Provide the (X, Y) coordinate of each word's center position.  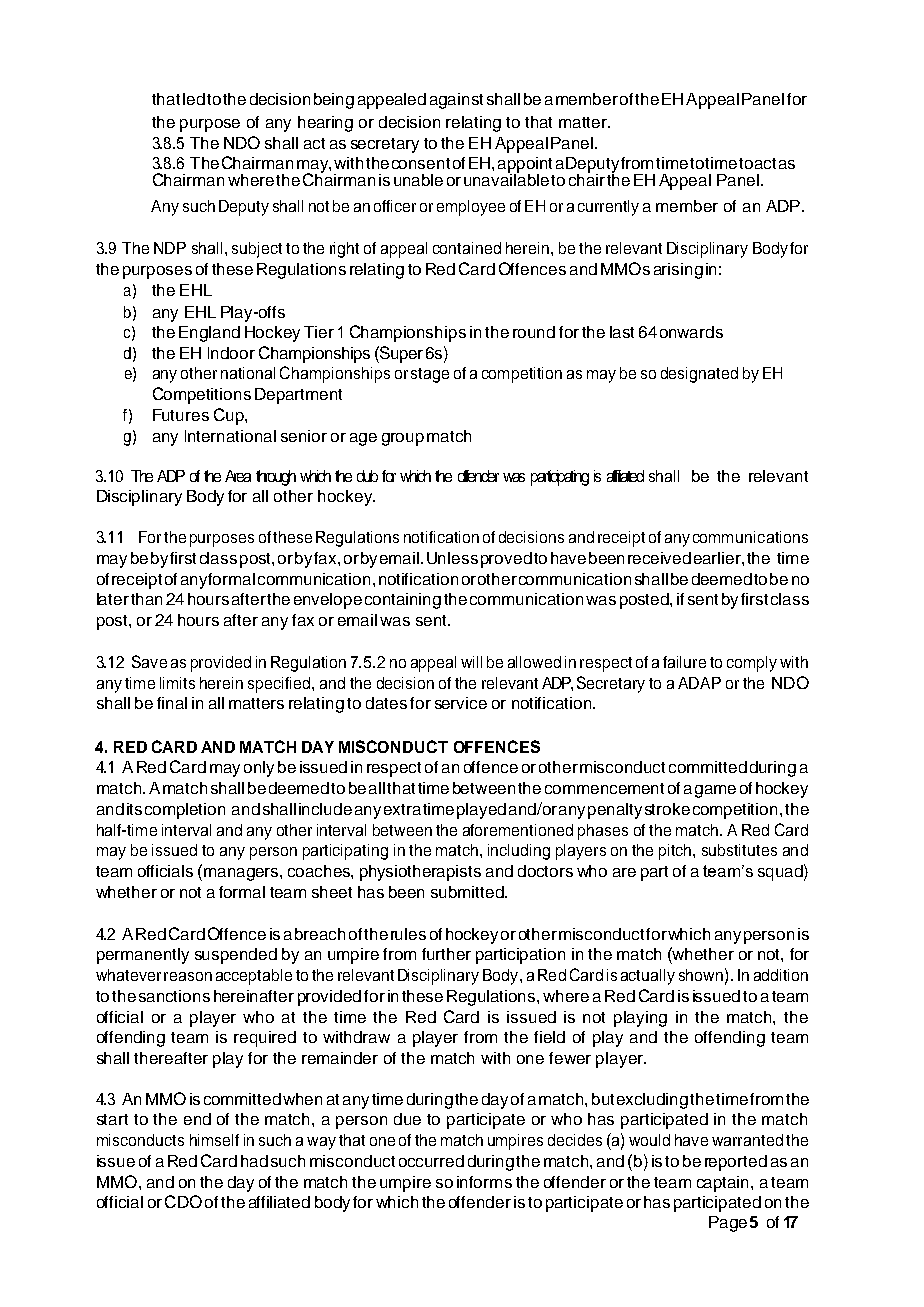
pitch (675, 852)
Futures (181, 415)
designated (699, 375)
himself (214, 1140)
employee (471, 208)
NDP (170, 248)
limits (177, 683)
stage (430, 375)
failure (684, 662)
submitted (468, 892)
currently (608, 208)
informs (484, 1182)
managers (242, 874)
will (471, 662)
